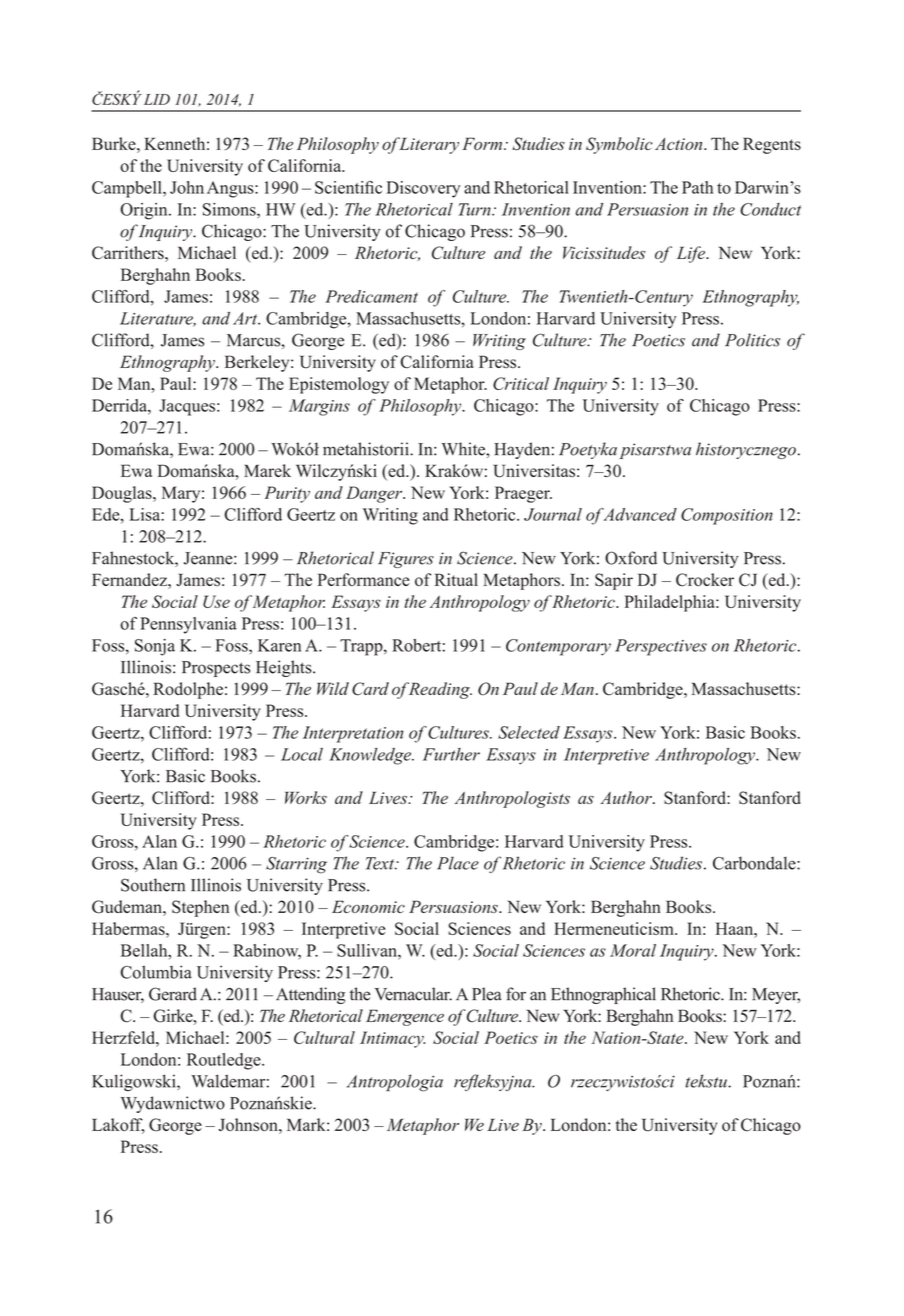 This screenshot has height=1316, width=904. I want to click on Philadelphia, so click(671, 603).
